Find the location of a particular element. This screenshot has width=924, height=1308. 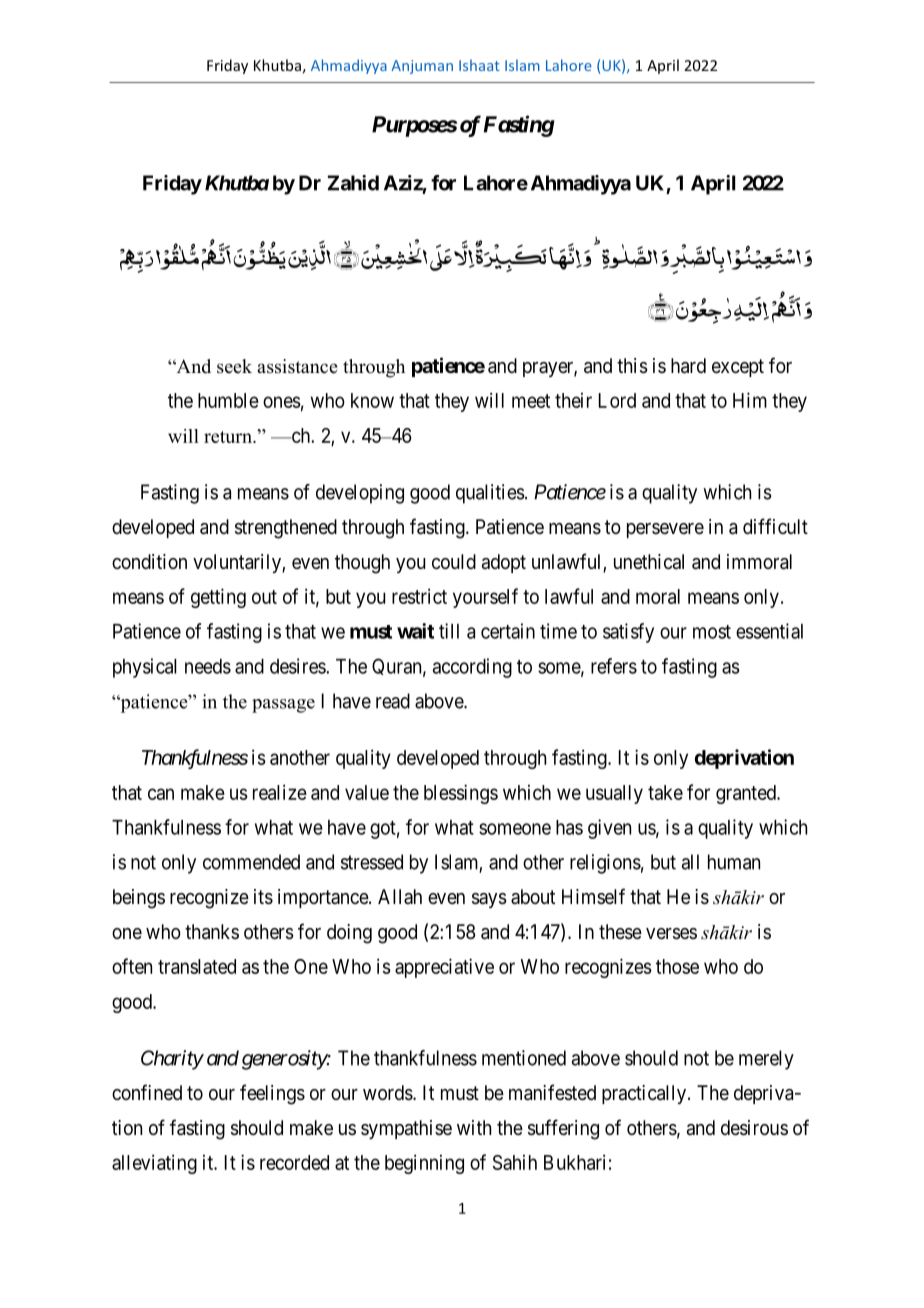

most is located at coordinates (712, 632).
